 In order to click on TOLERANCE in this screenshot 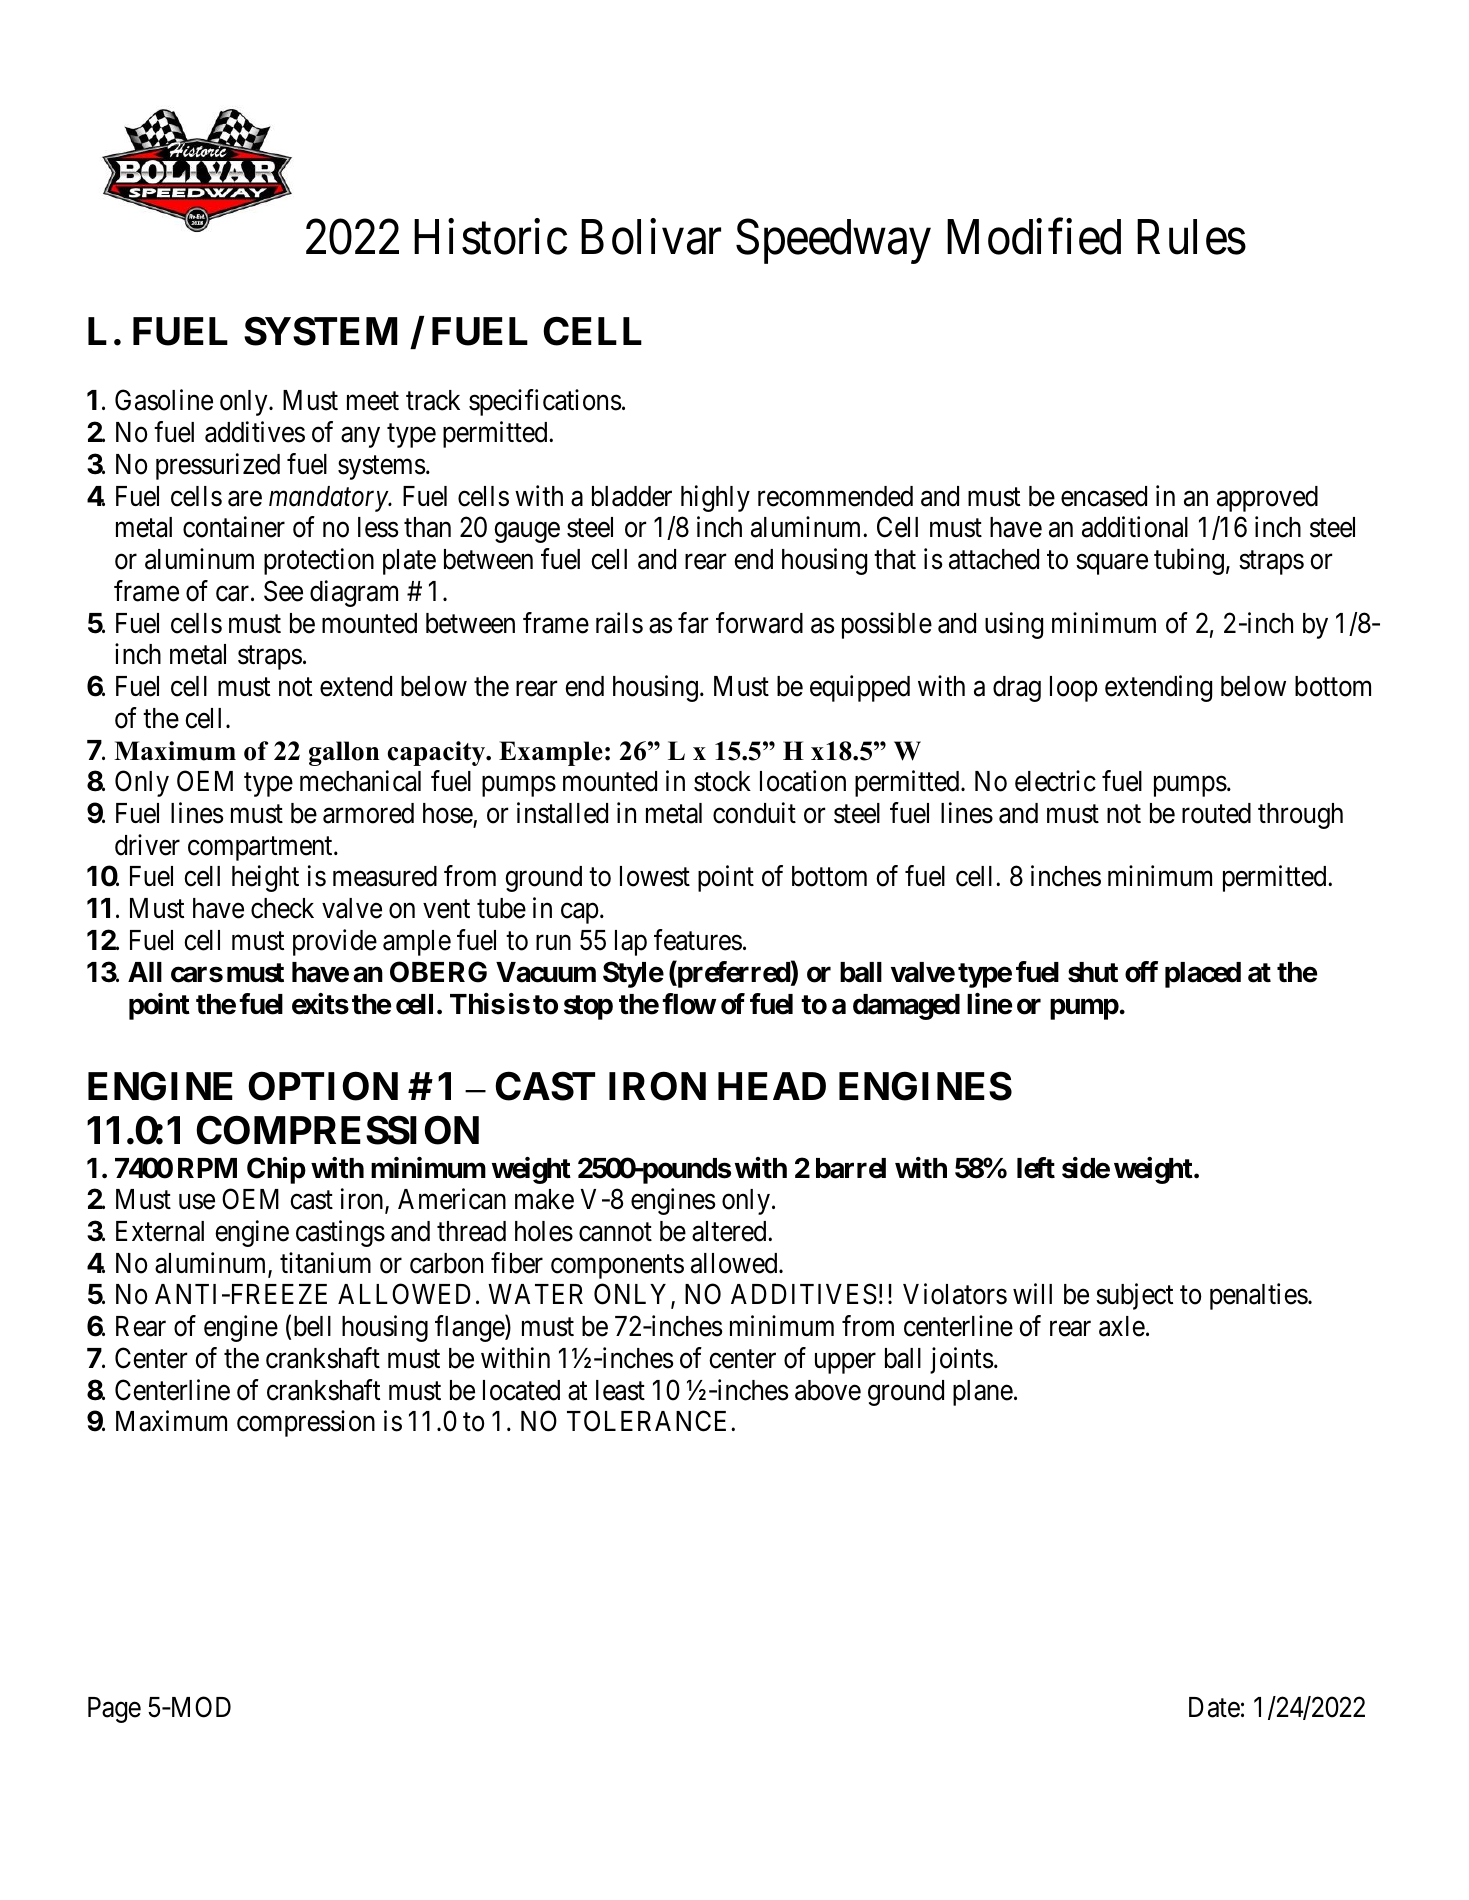, I will do `click(649, 1421)`.
